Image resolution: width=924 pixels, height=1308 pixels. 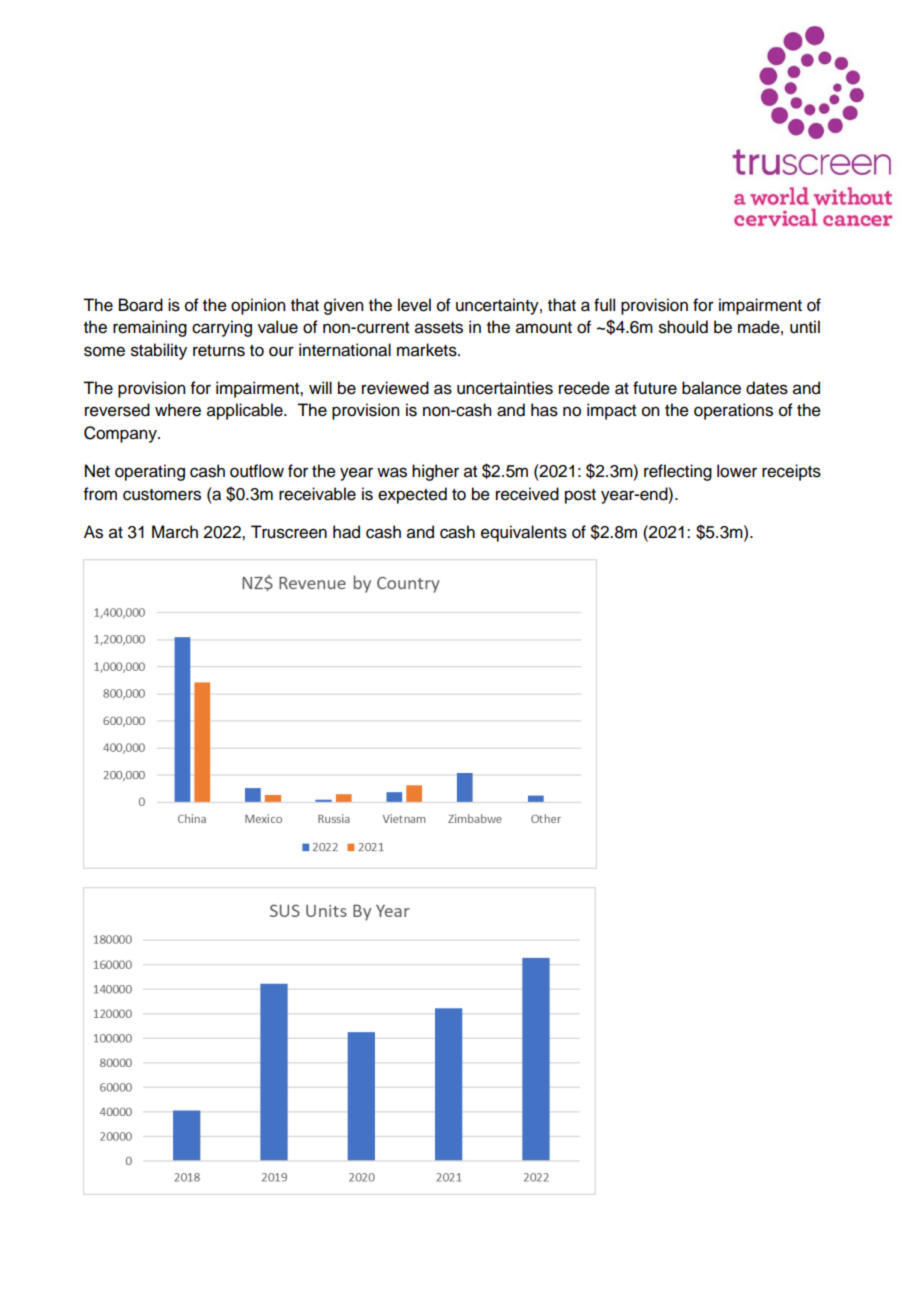 I want to click on Board, so click(x=141, y=305).
